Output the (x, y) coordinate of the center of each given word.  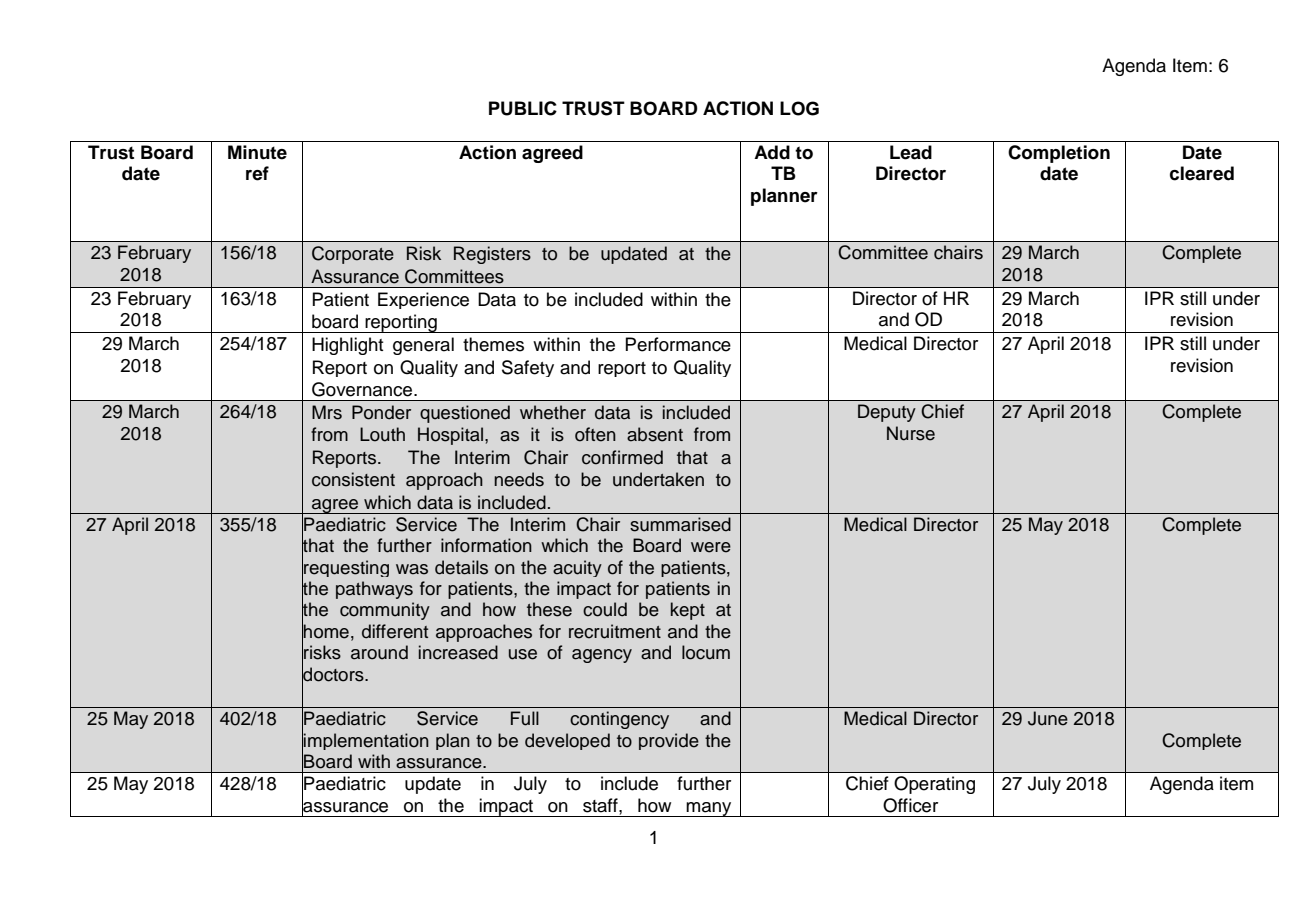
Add (772, 152)
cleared (1202, 173)
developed (567, 741)
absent (655, 434)
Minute (257, 152)
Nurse (911, 433)
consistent (353, 479)
